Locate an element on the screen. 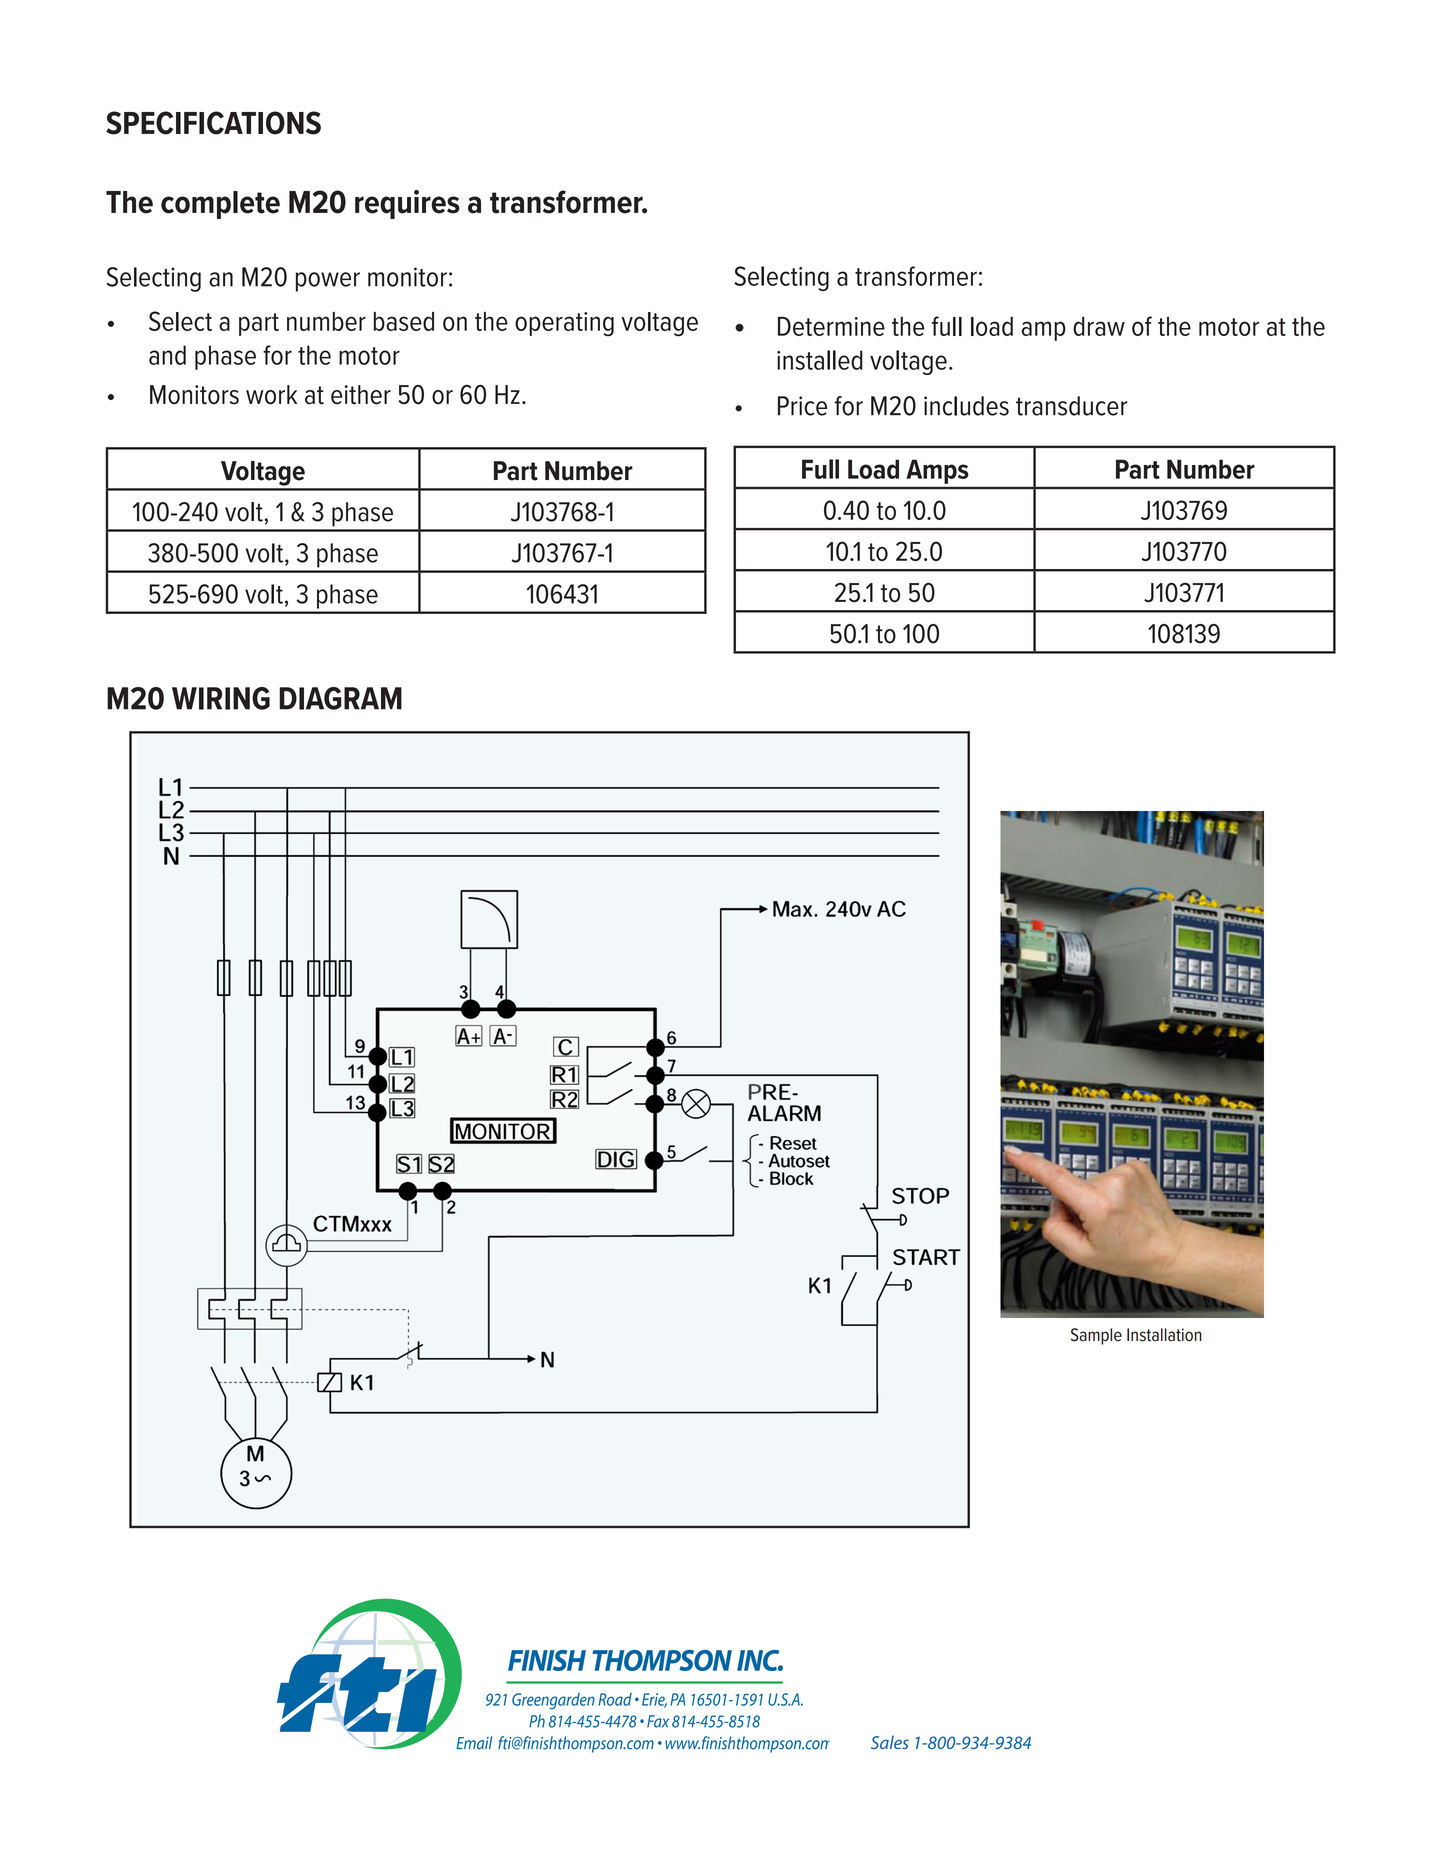 The height and width of the screenshot is (1862, 1439). Sales is located at coordinates (890, 1742).
